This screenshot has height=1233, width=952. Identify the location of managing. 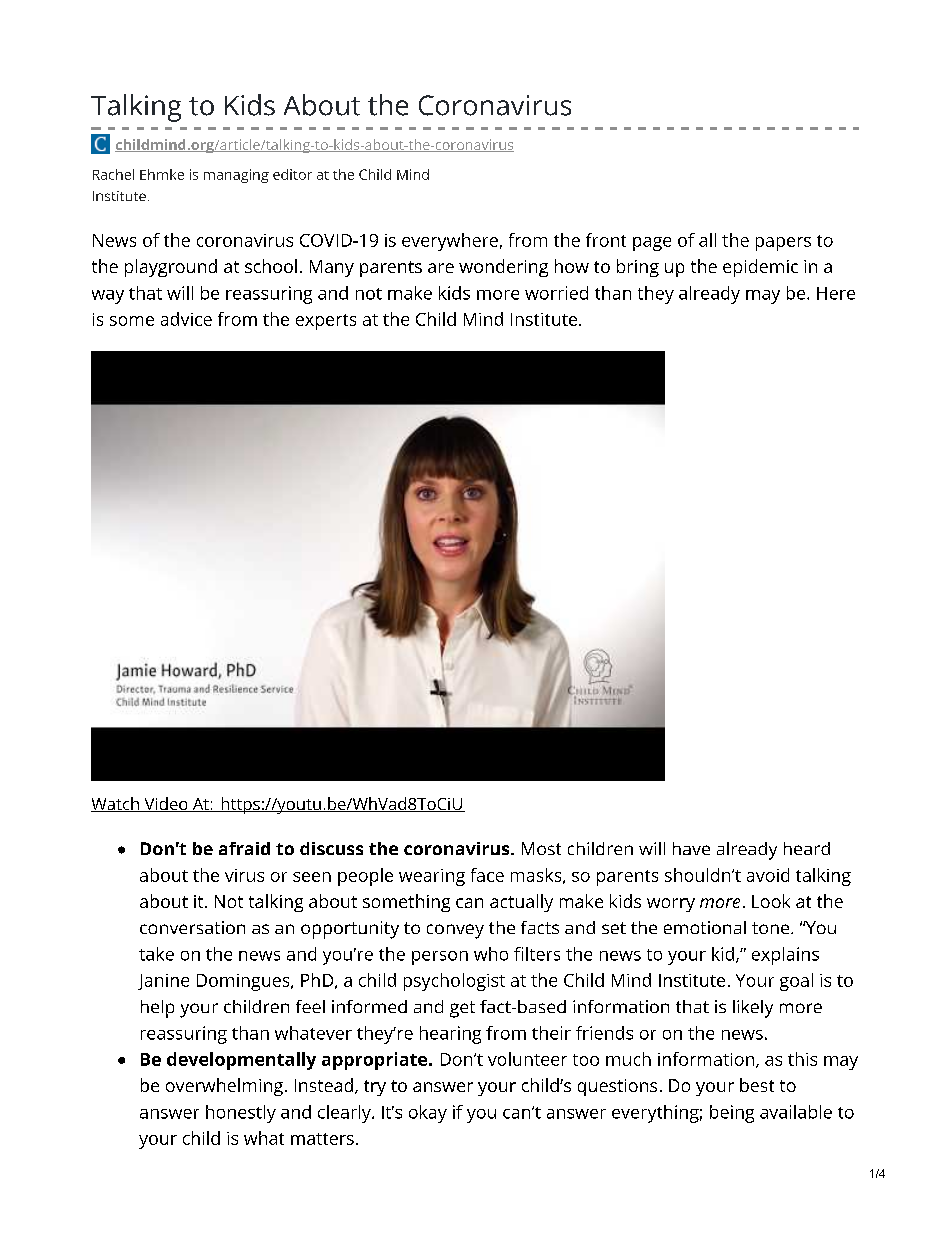
(236, 176).
